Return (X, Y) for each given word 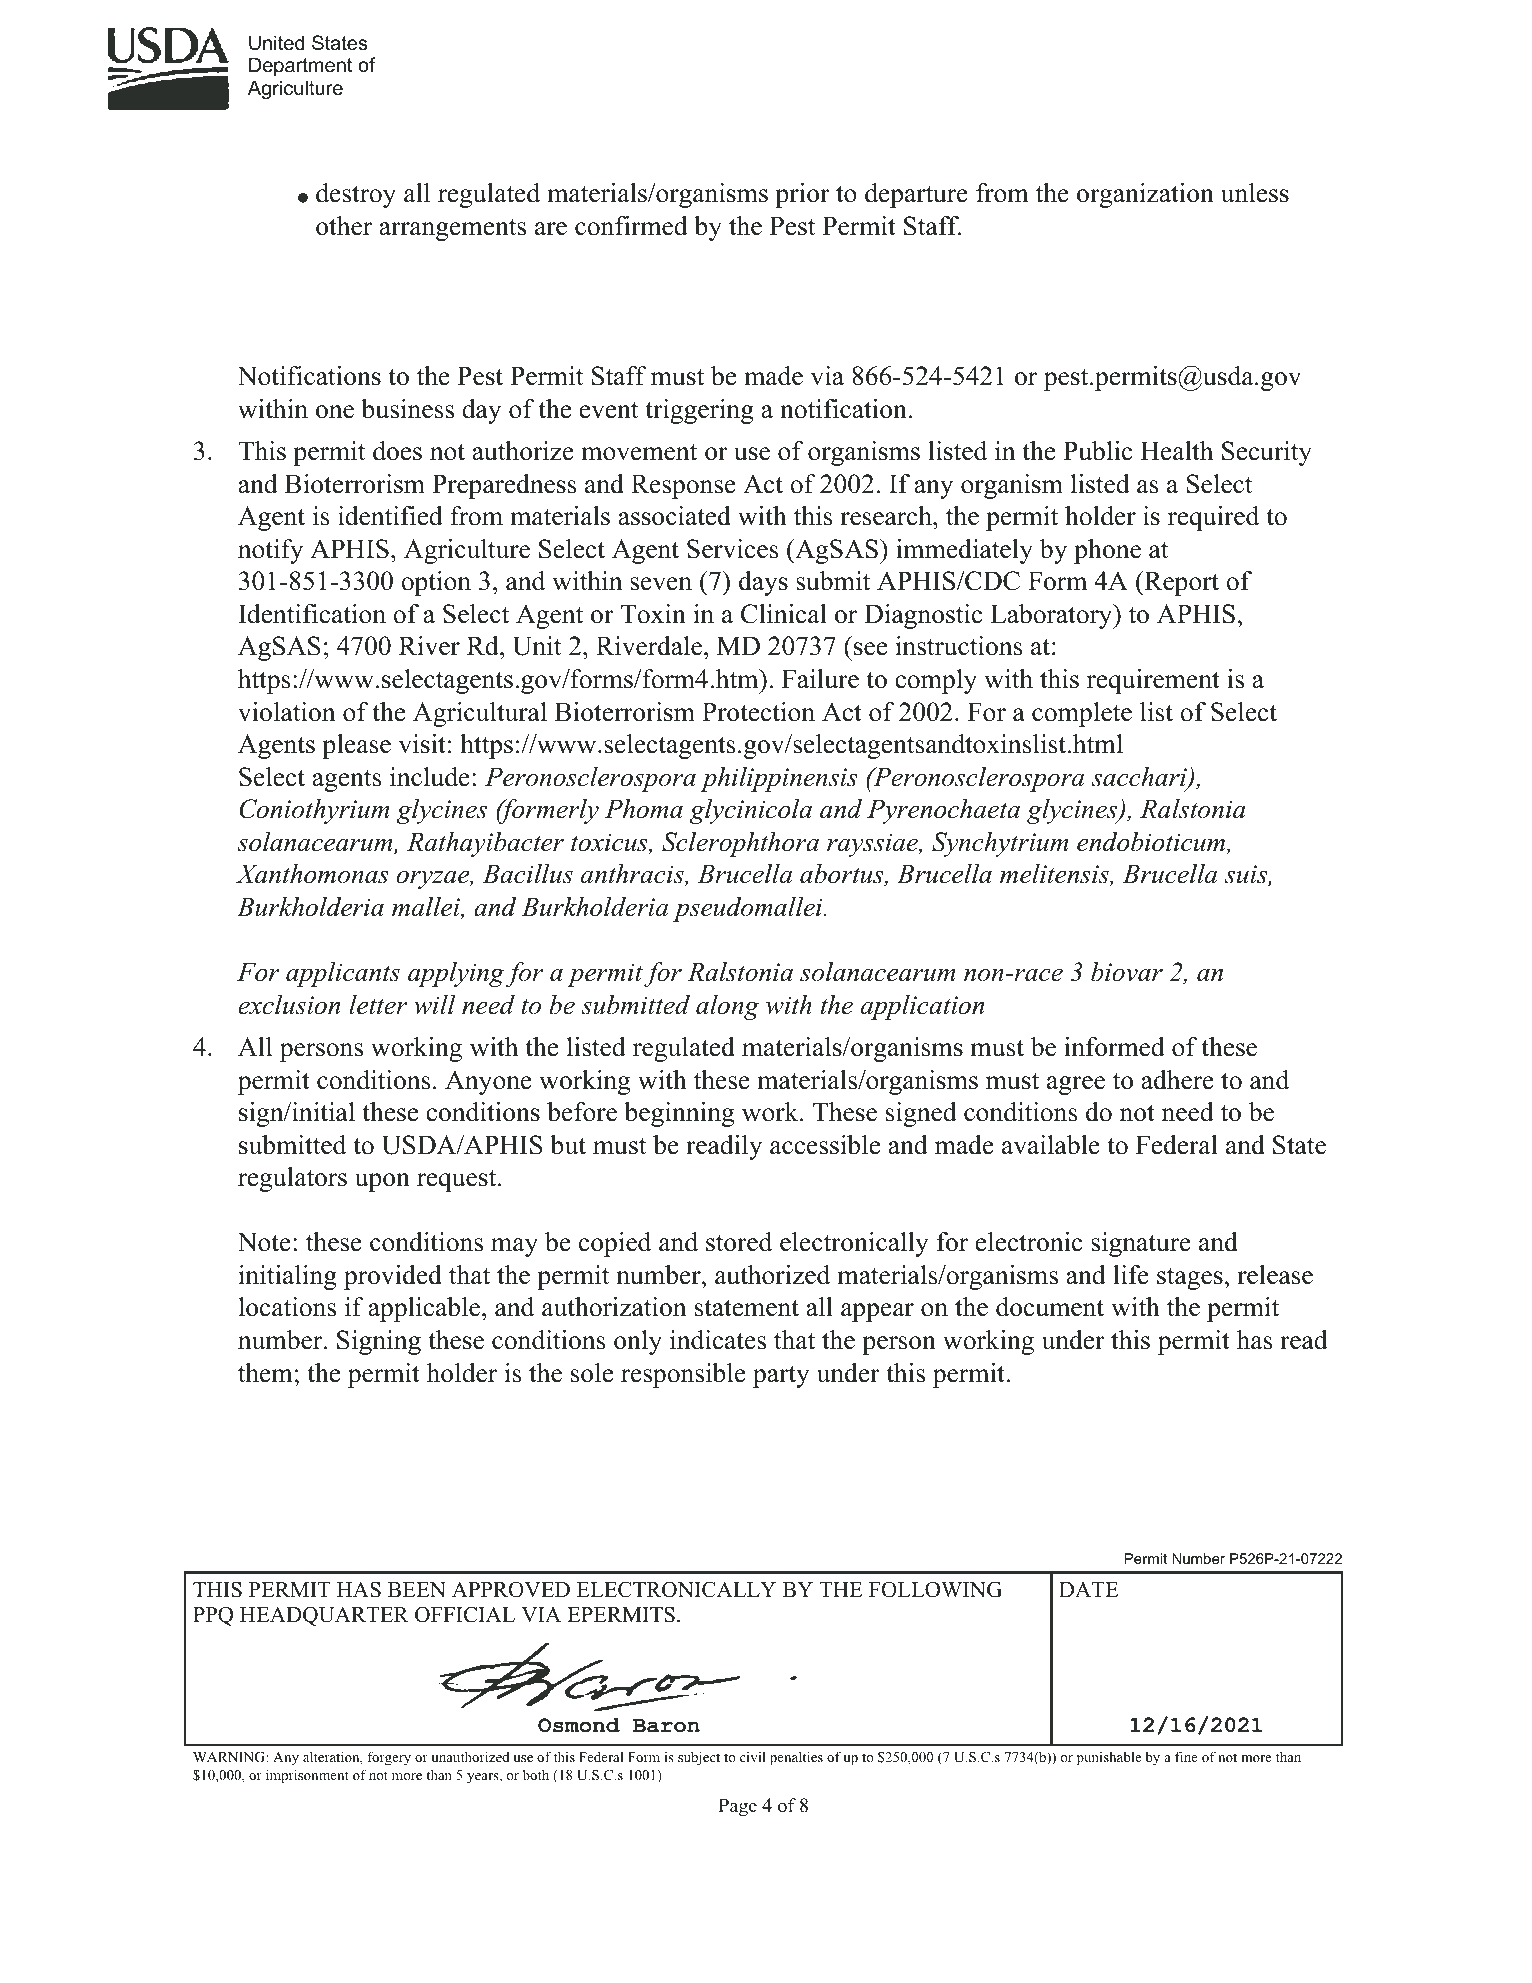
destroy (356, 195)
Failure (820, 679)
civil (753, 1756)
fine (1186, 1756)
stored (739, 1242)
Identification (312, 614)
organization (1145, 195)
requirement (1153, 681)
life (1131, 1275)
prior (802, 195)
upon (382, 1182)
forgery (389, 1758)
